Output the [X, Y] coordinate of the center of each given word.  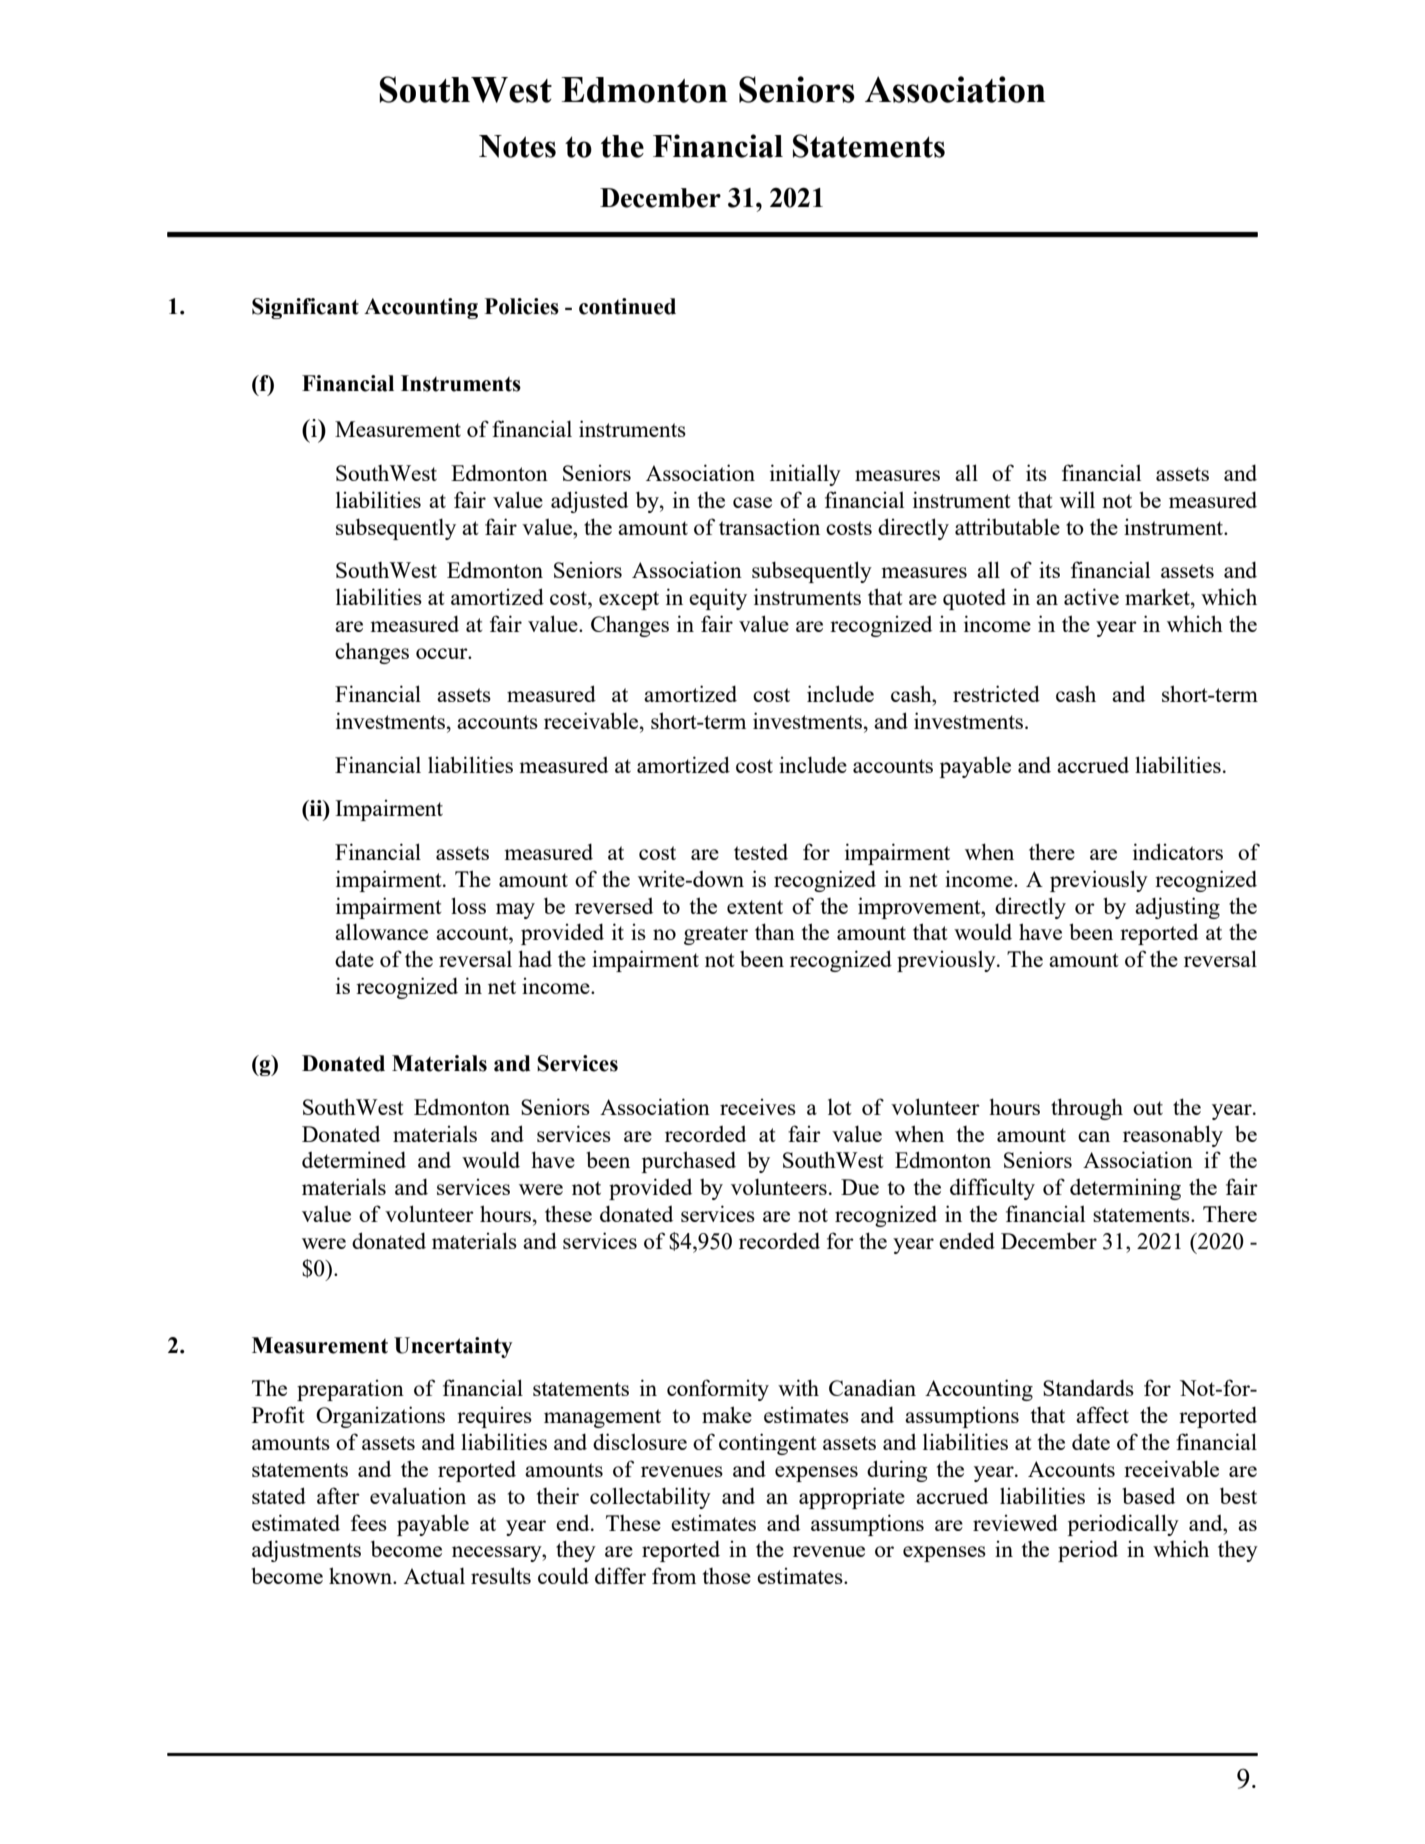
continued [627, 306]
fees [369, 1522]
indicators [1178, 851]
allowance [381, 931]
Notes [517, 146]
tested [761, 851]
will [1077, 499]
